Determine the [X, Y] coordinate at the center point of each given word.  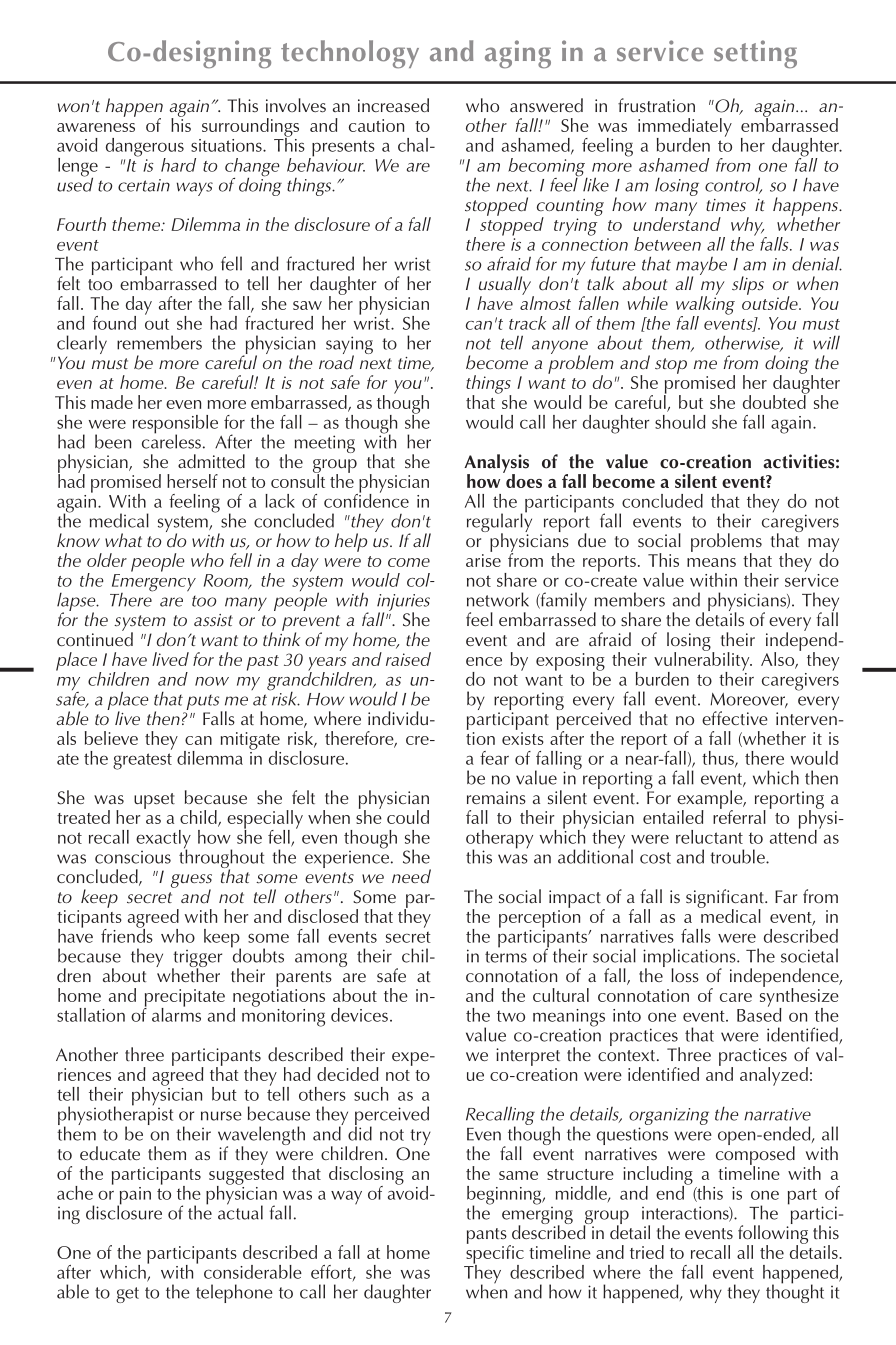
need [411, 876]
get [127, 1295]
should [680, 422]
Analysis [496, 464]
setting [755, 54]
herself [192, 481]
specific [495, 1254]
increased [393, 105]
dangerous [145, 148]
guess [191, 882]
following [773, 1234]
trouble [738, 856]
